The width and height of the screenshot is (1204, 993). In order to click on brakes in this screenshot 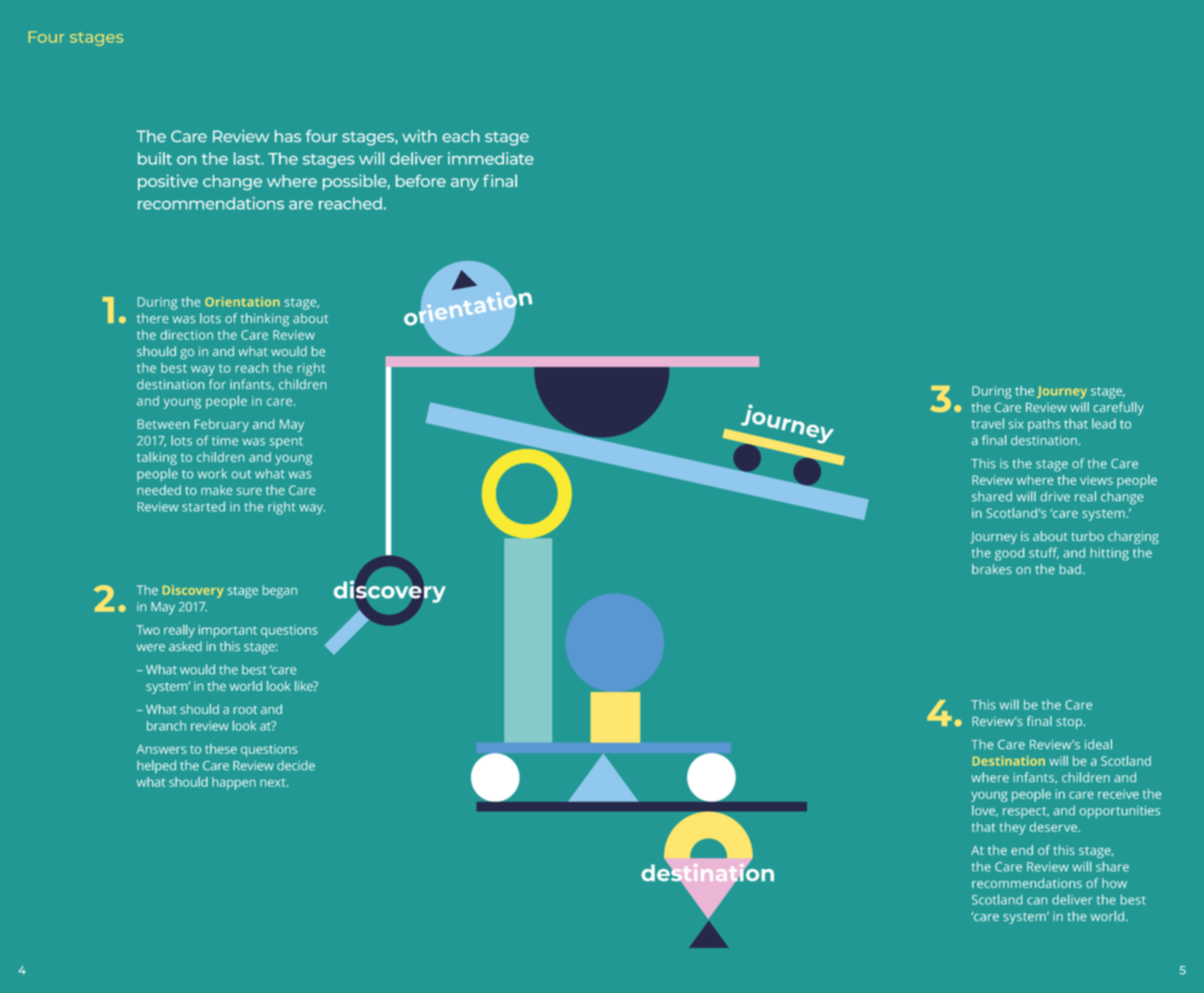, I will do `click(992, 569)`.
